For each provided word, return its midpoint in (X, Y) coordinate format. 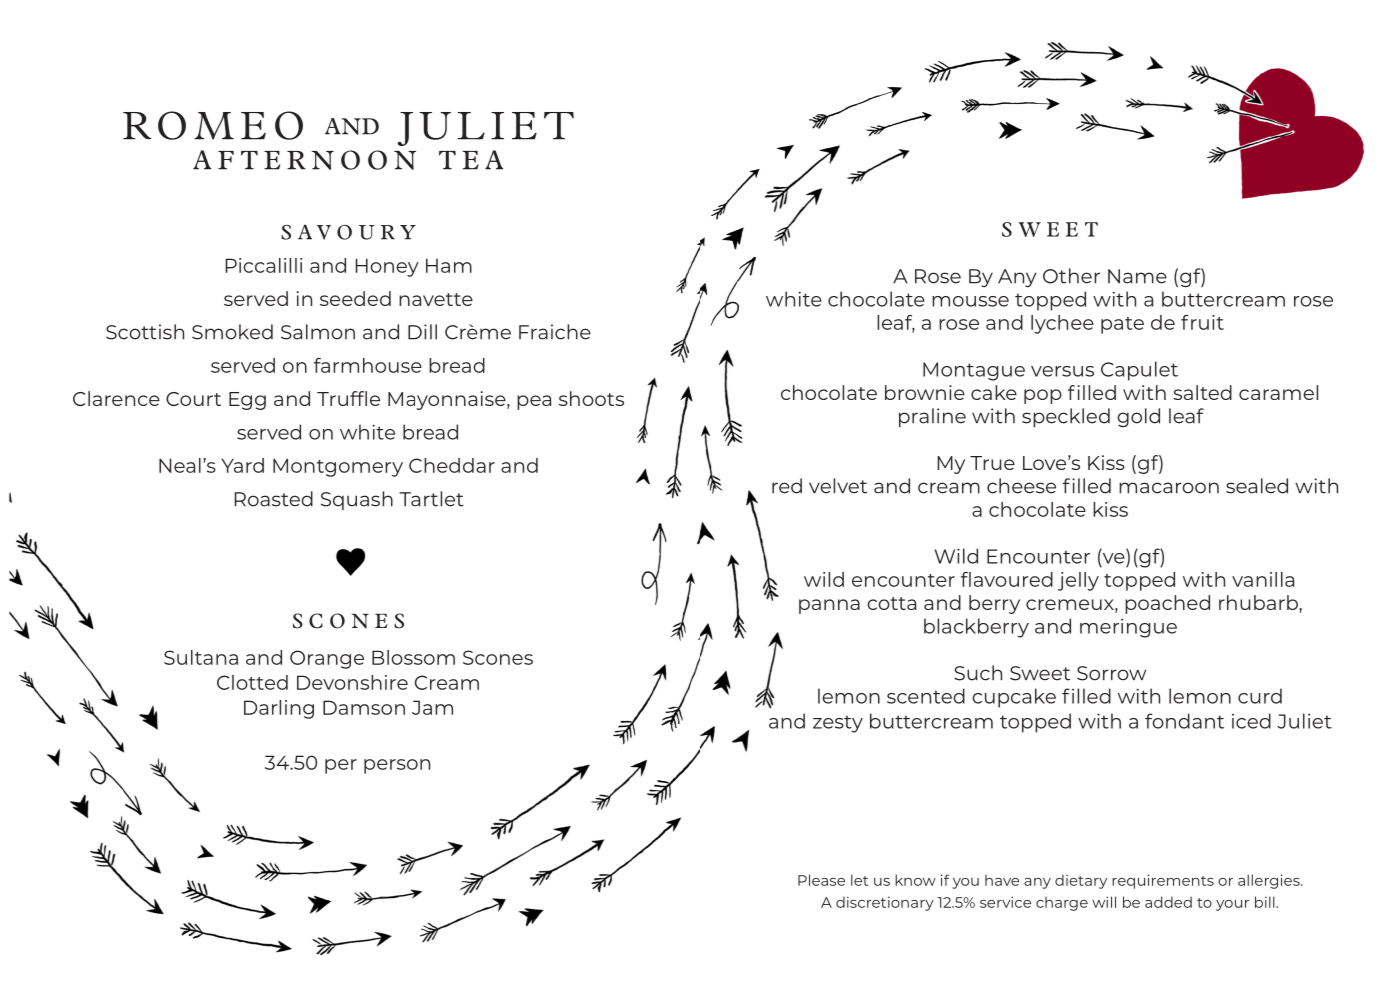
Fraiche (555, 332)
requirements (1163, 881)
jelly (1078, 581)
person (397, 766)
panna (829, 606)
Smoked (232, 332)
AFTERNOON (304, 160)
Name (1137, 276)
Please (821, 880)
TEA (471, 160)
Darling (279, 709)
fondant (1184, 721)
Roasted (274, 499)
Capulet (1139, 371)
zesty (838, 724)
